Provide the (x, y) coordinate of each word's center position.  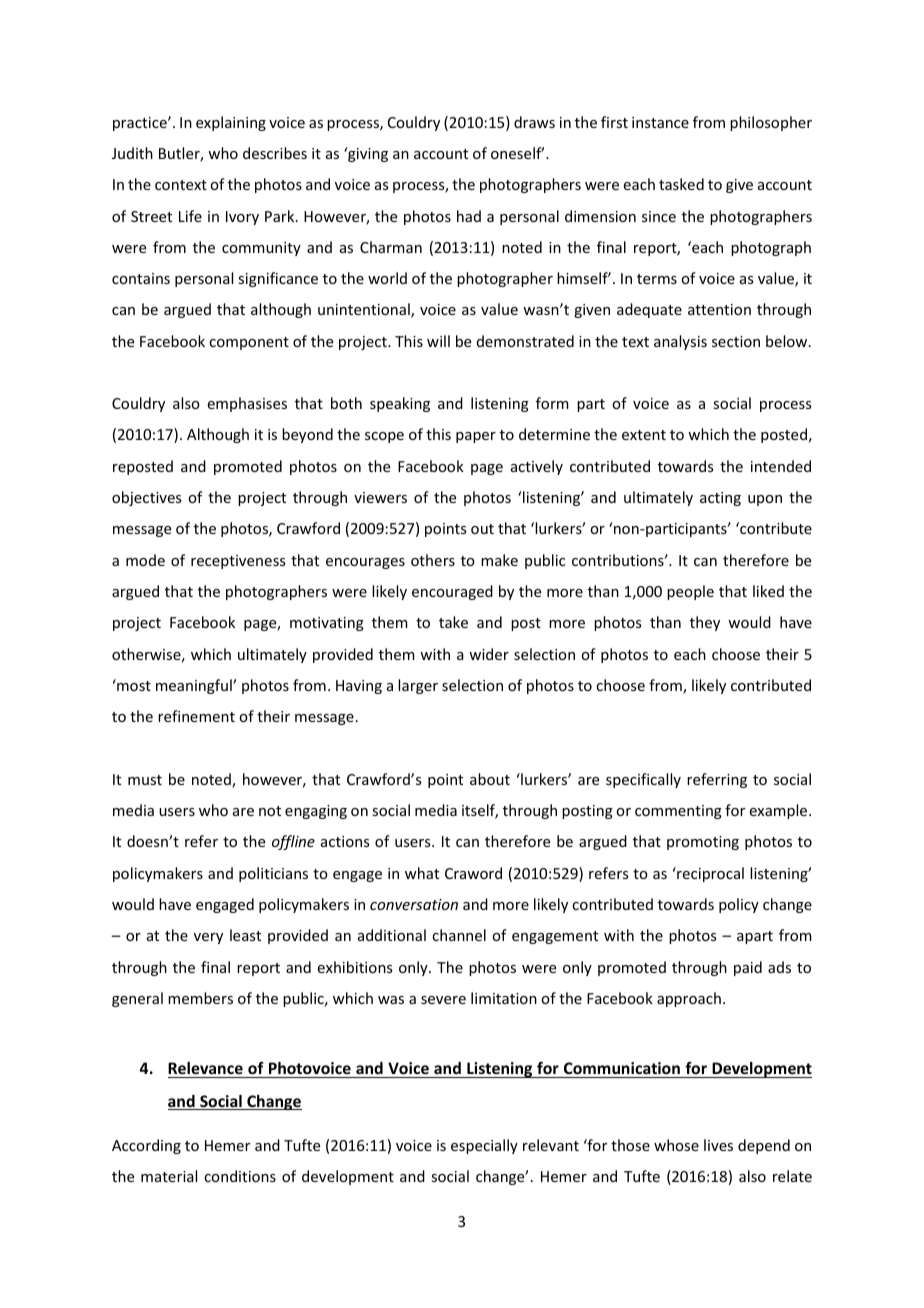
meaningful (195, 686)
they (705, 623)
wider (489, 654)
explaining (231, 123)
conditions (240, 1176)
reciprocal (709, 874)
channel (459, 935)
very (208, 938)
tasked (681, 184)
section (736, 341)
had (469, 216)
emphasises (247, 404)
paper (476, 437)
